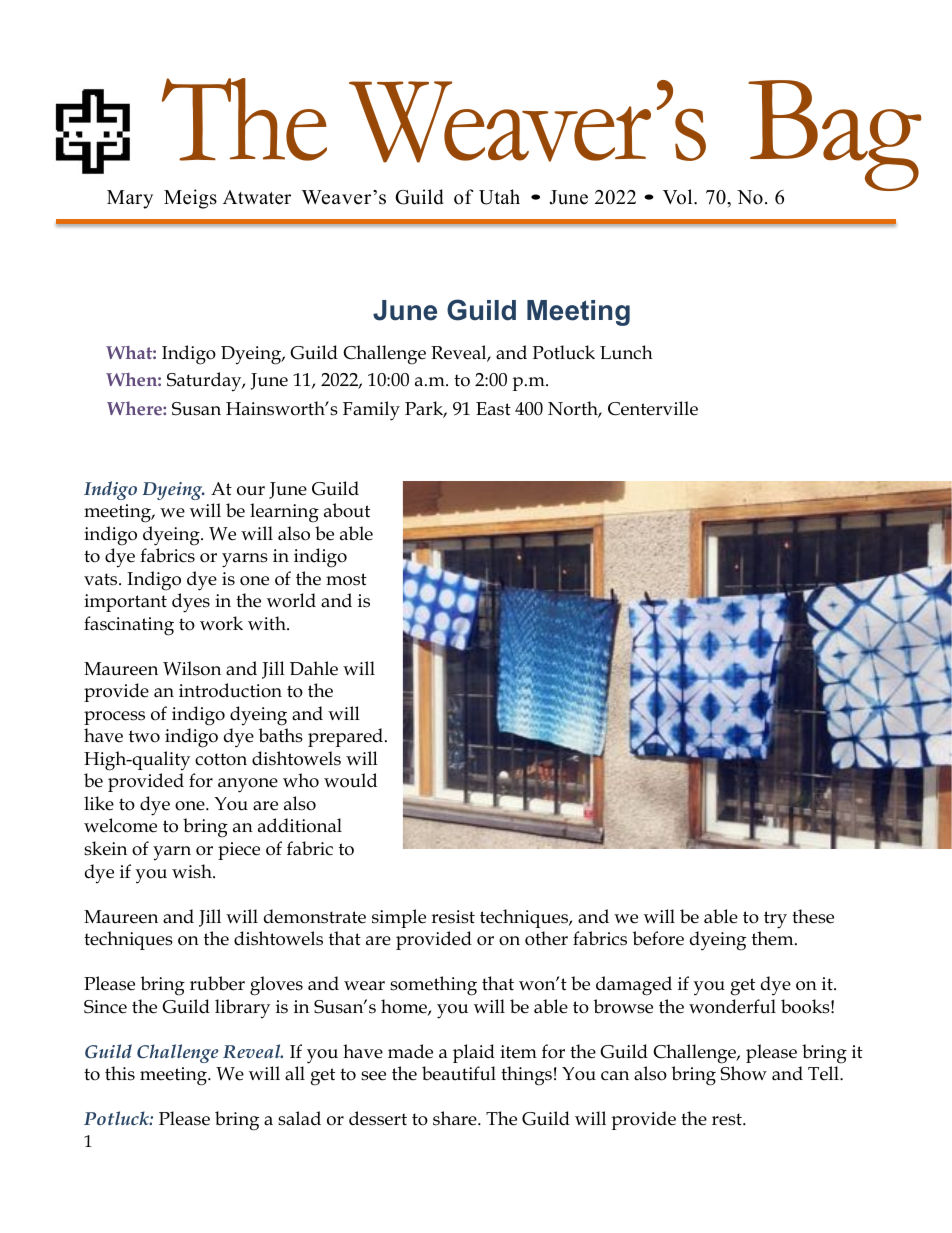 The image size is (952, 1233). I want to click on Mary, so click(130, 199).
